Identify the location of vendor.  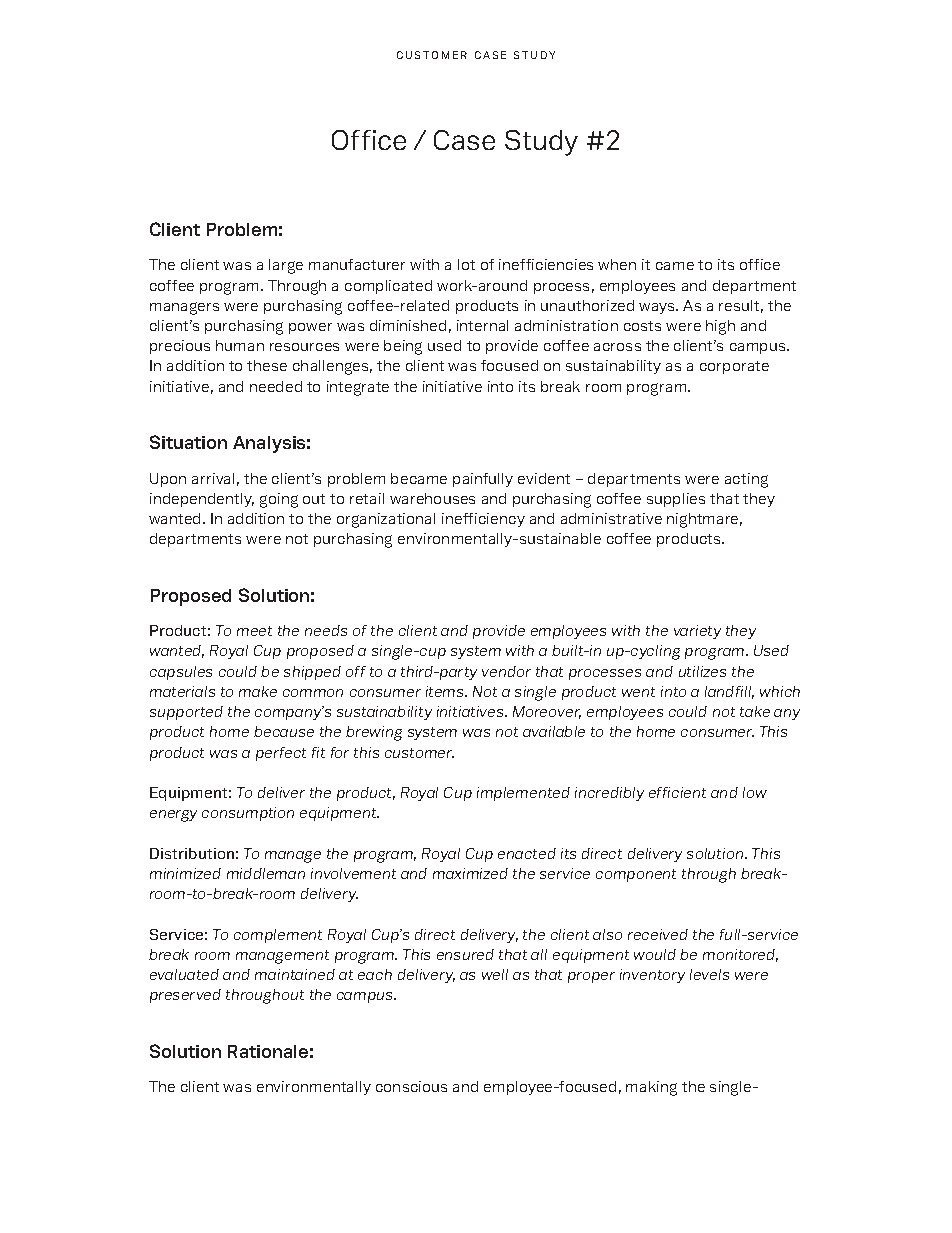
(506, 671).
